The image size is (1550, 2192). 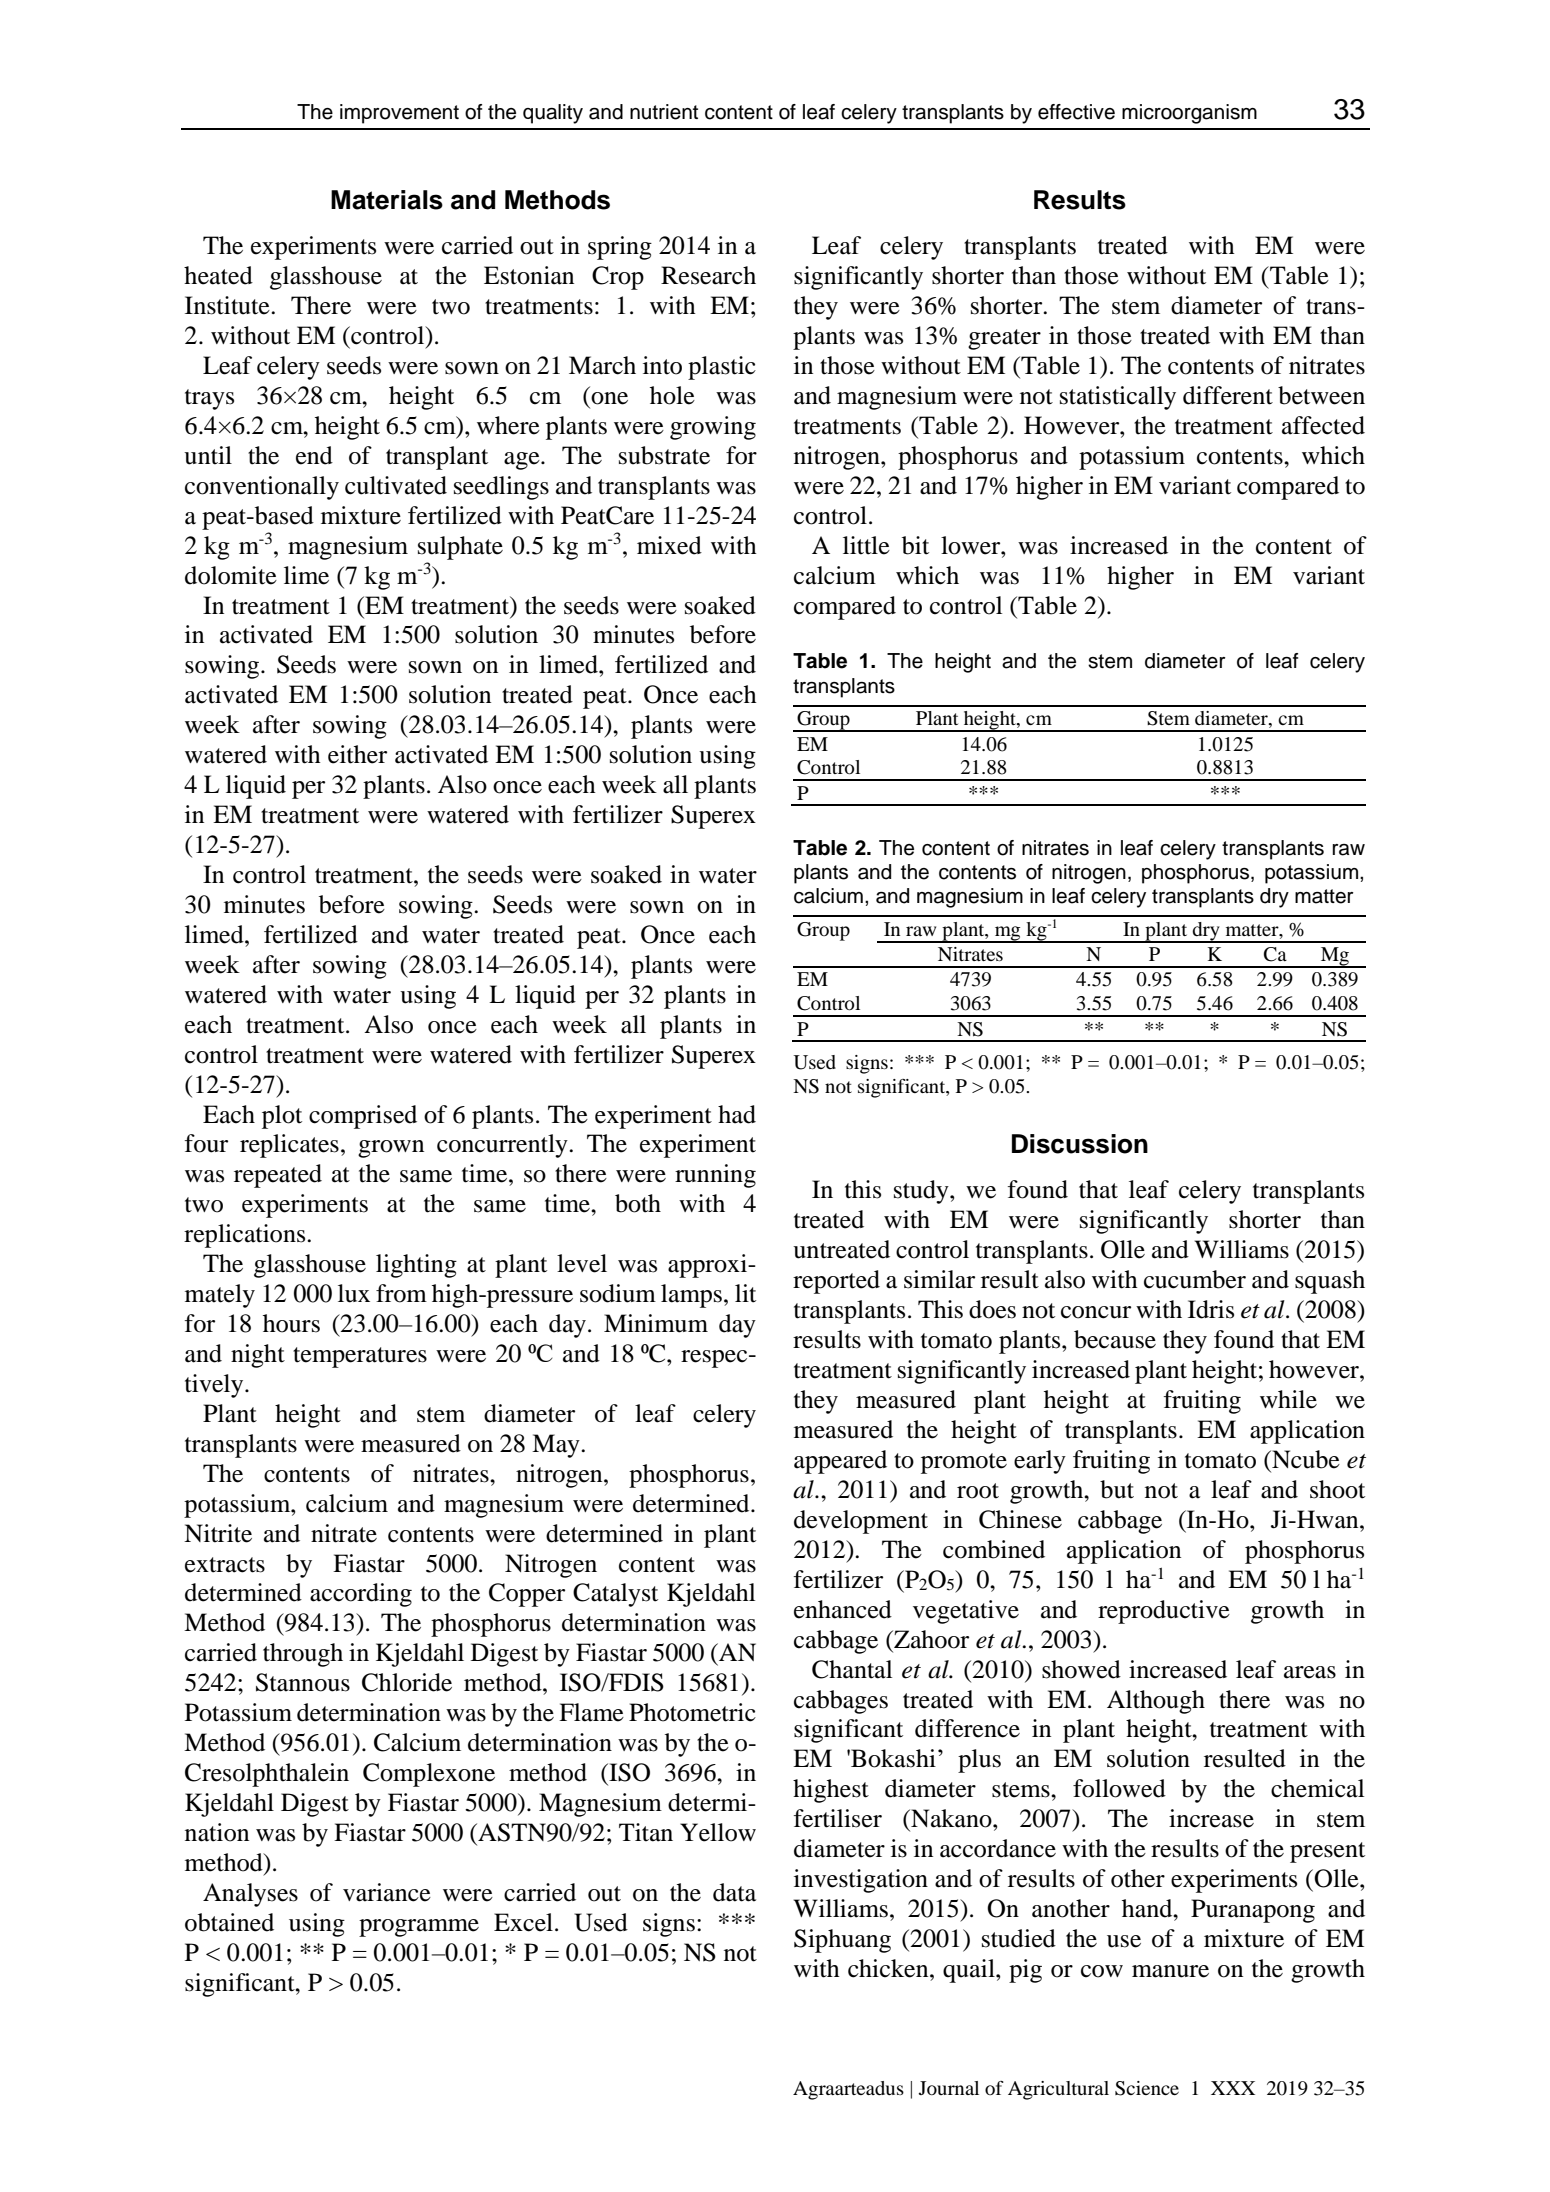 I want to click on while, so click(x=1288, y=1399).
